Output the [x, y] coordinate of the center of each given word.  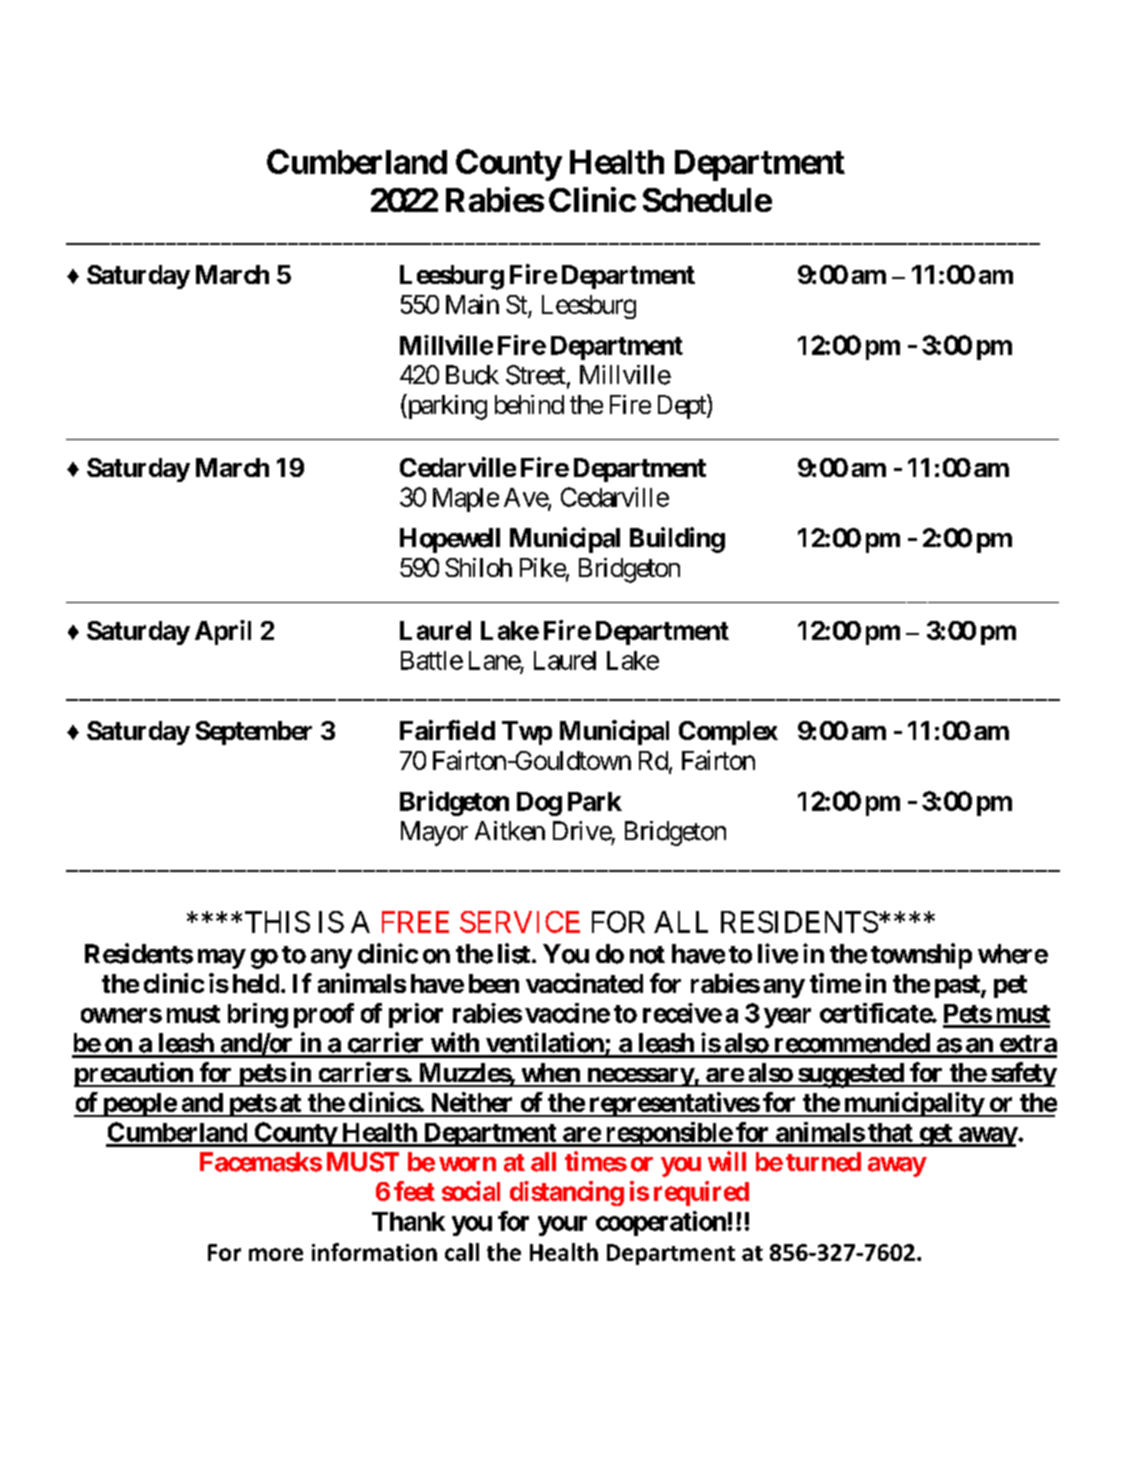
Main [472, 304]
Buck [472, 375]
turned [823, 1162]
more [276, 1254]
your [562, 1226]
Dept [683, 406]
